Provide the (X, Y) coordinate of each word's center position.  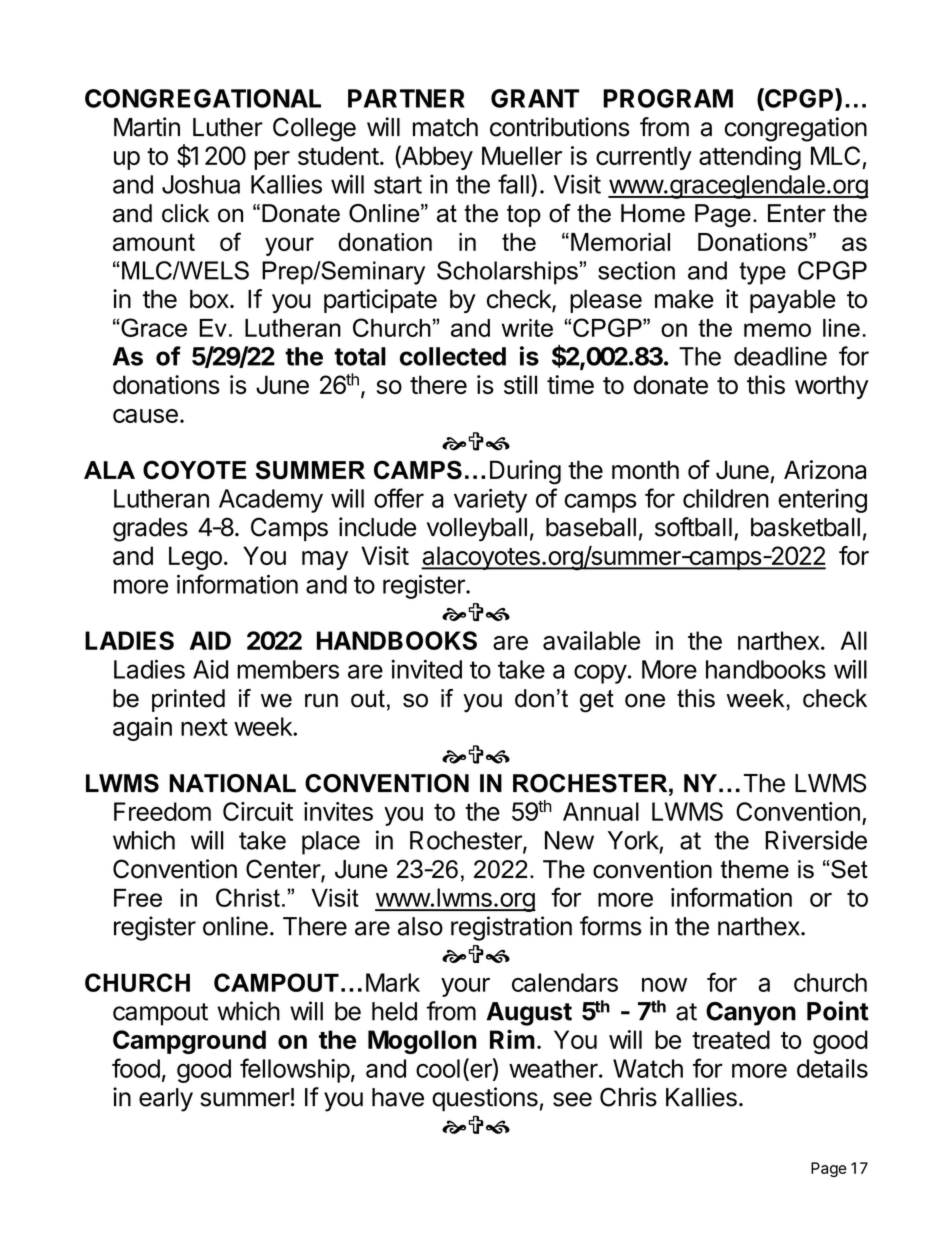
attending (750, 158)
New (569, 840)
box (210, 299)
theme (755, 869)
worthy (831, 387)
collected (453, 356)
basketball (805, 527)
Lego (195, 558)
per (272, 160)
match (445, 127)
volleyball (477, 530)
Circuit (258, 811)
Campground (189, 1042)
